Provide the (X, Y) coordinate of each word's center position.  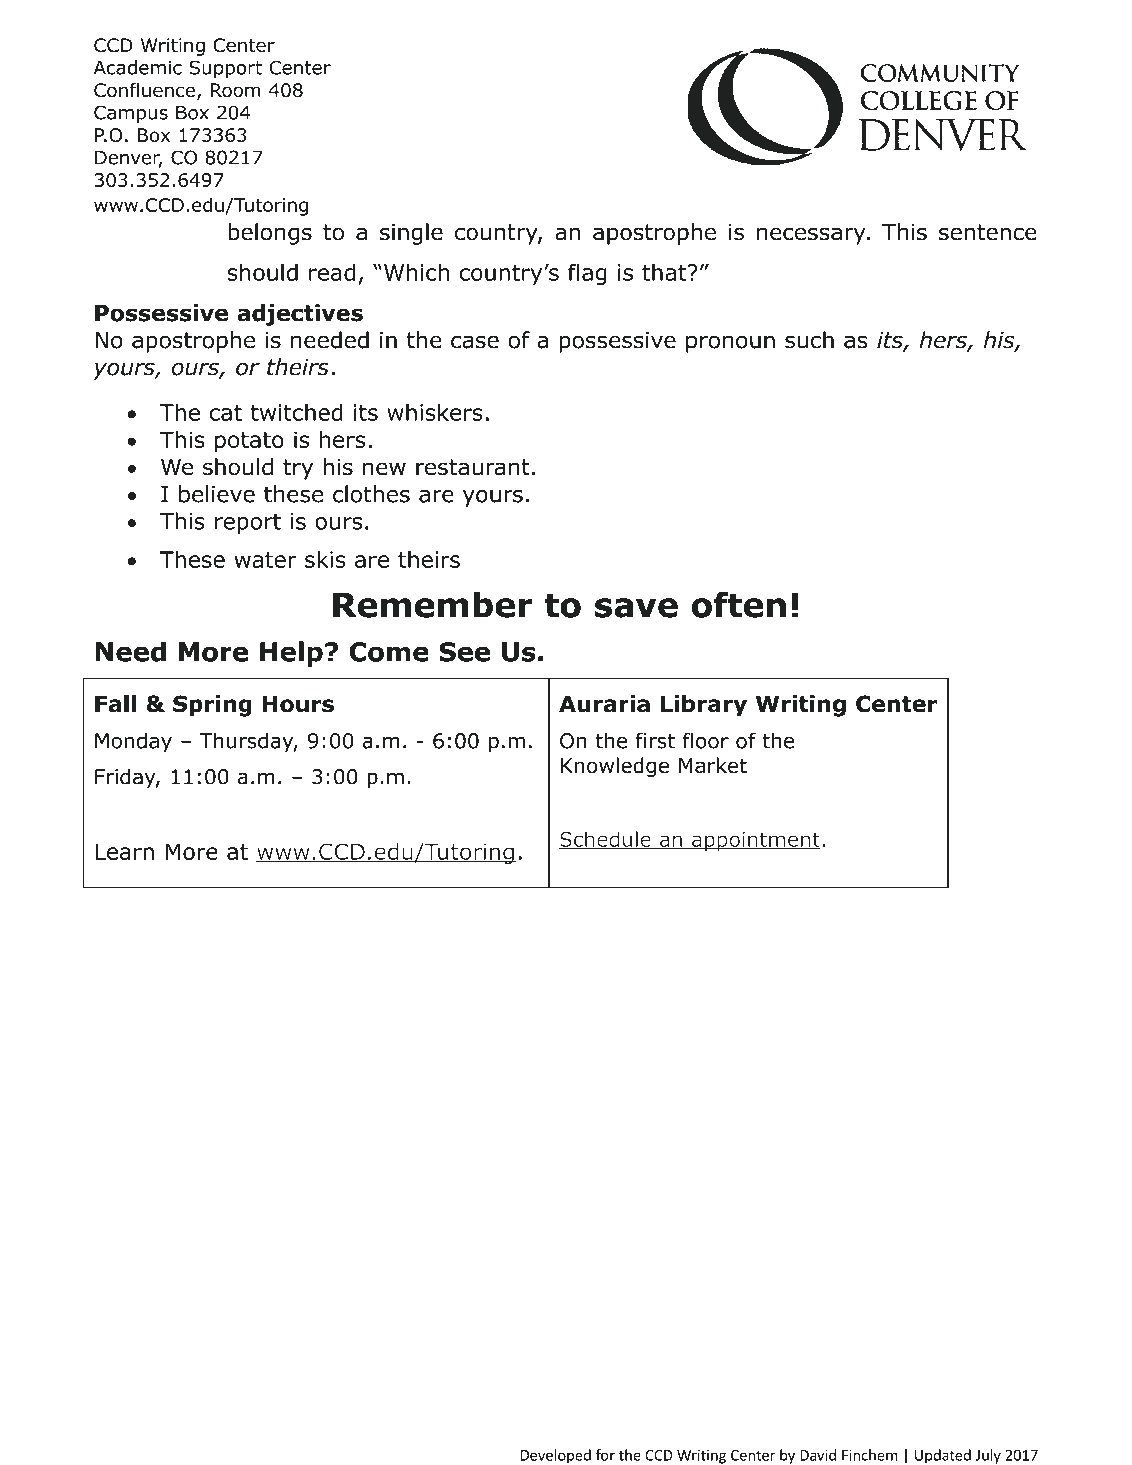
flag (587, 274)
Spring (212, 706)
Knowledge (615, 767)
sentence (988, 232)
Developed (556, 1456)
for (605, 1455)
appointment (755, 841)
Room (236, 90)
